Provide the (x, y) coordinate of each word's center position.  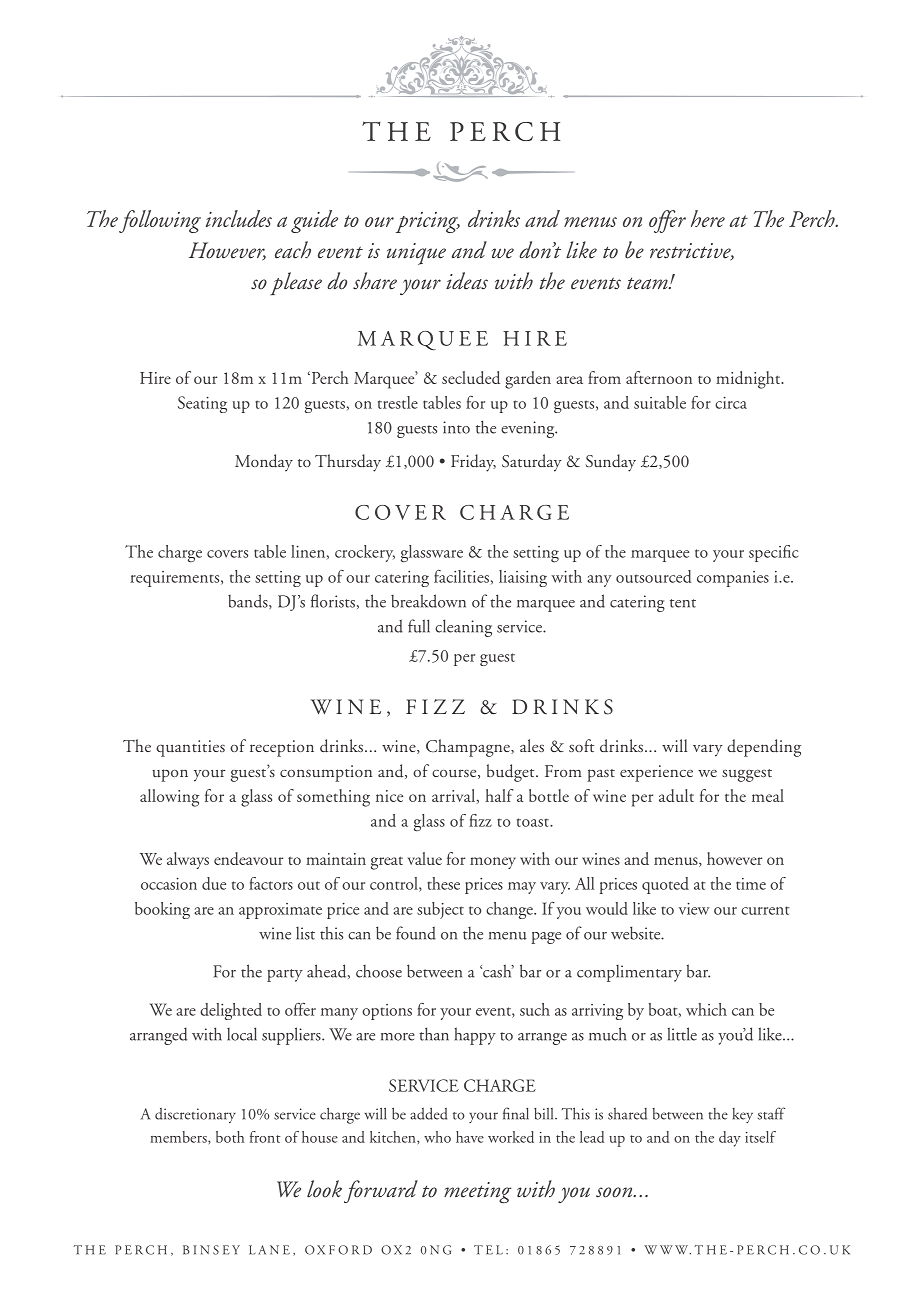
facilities (461, 576)
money (493, 863)
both (230, 1137)
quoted (665, 885)
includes (239, 218)
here (708, 218)
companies (733, 579)
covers (227, 554)
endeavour (248, 858)
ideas (467, 281)
